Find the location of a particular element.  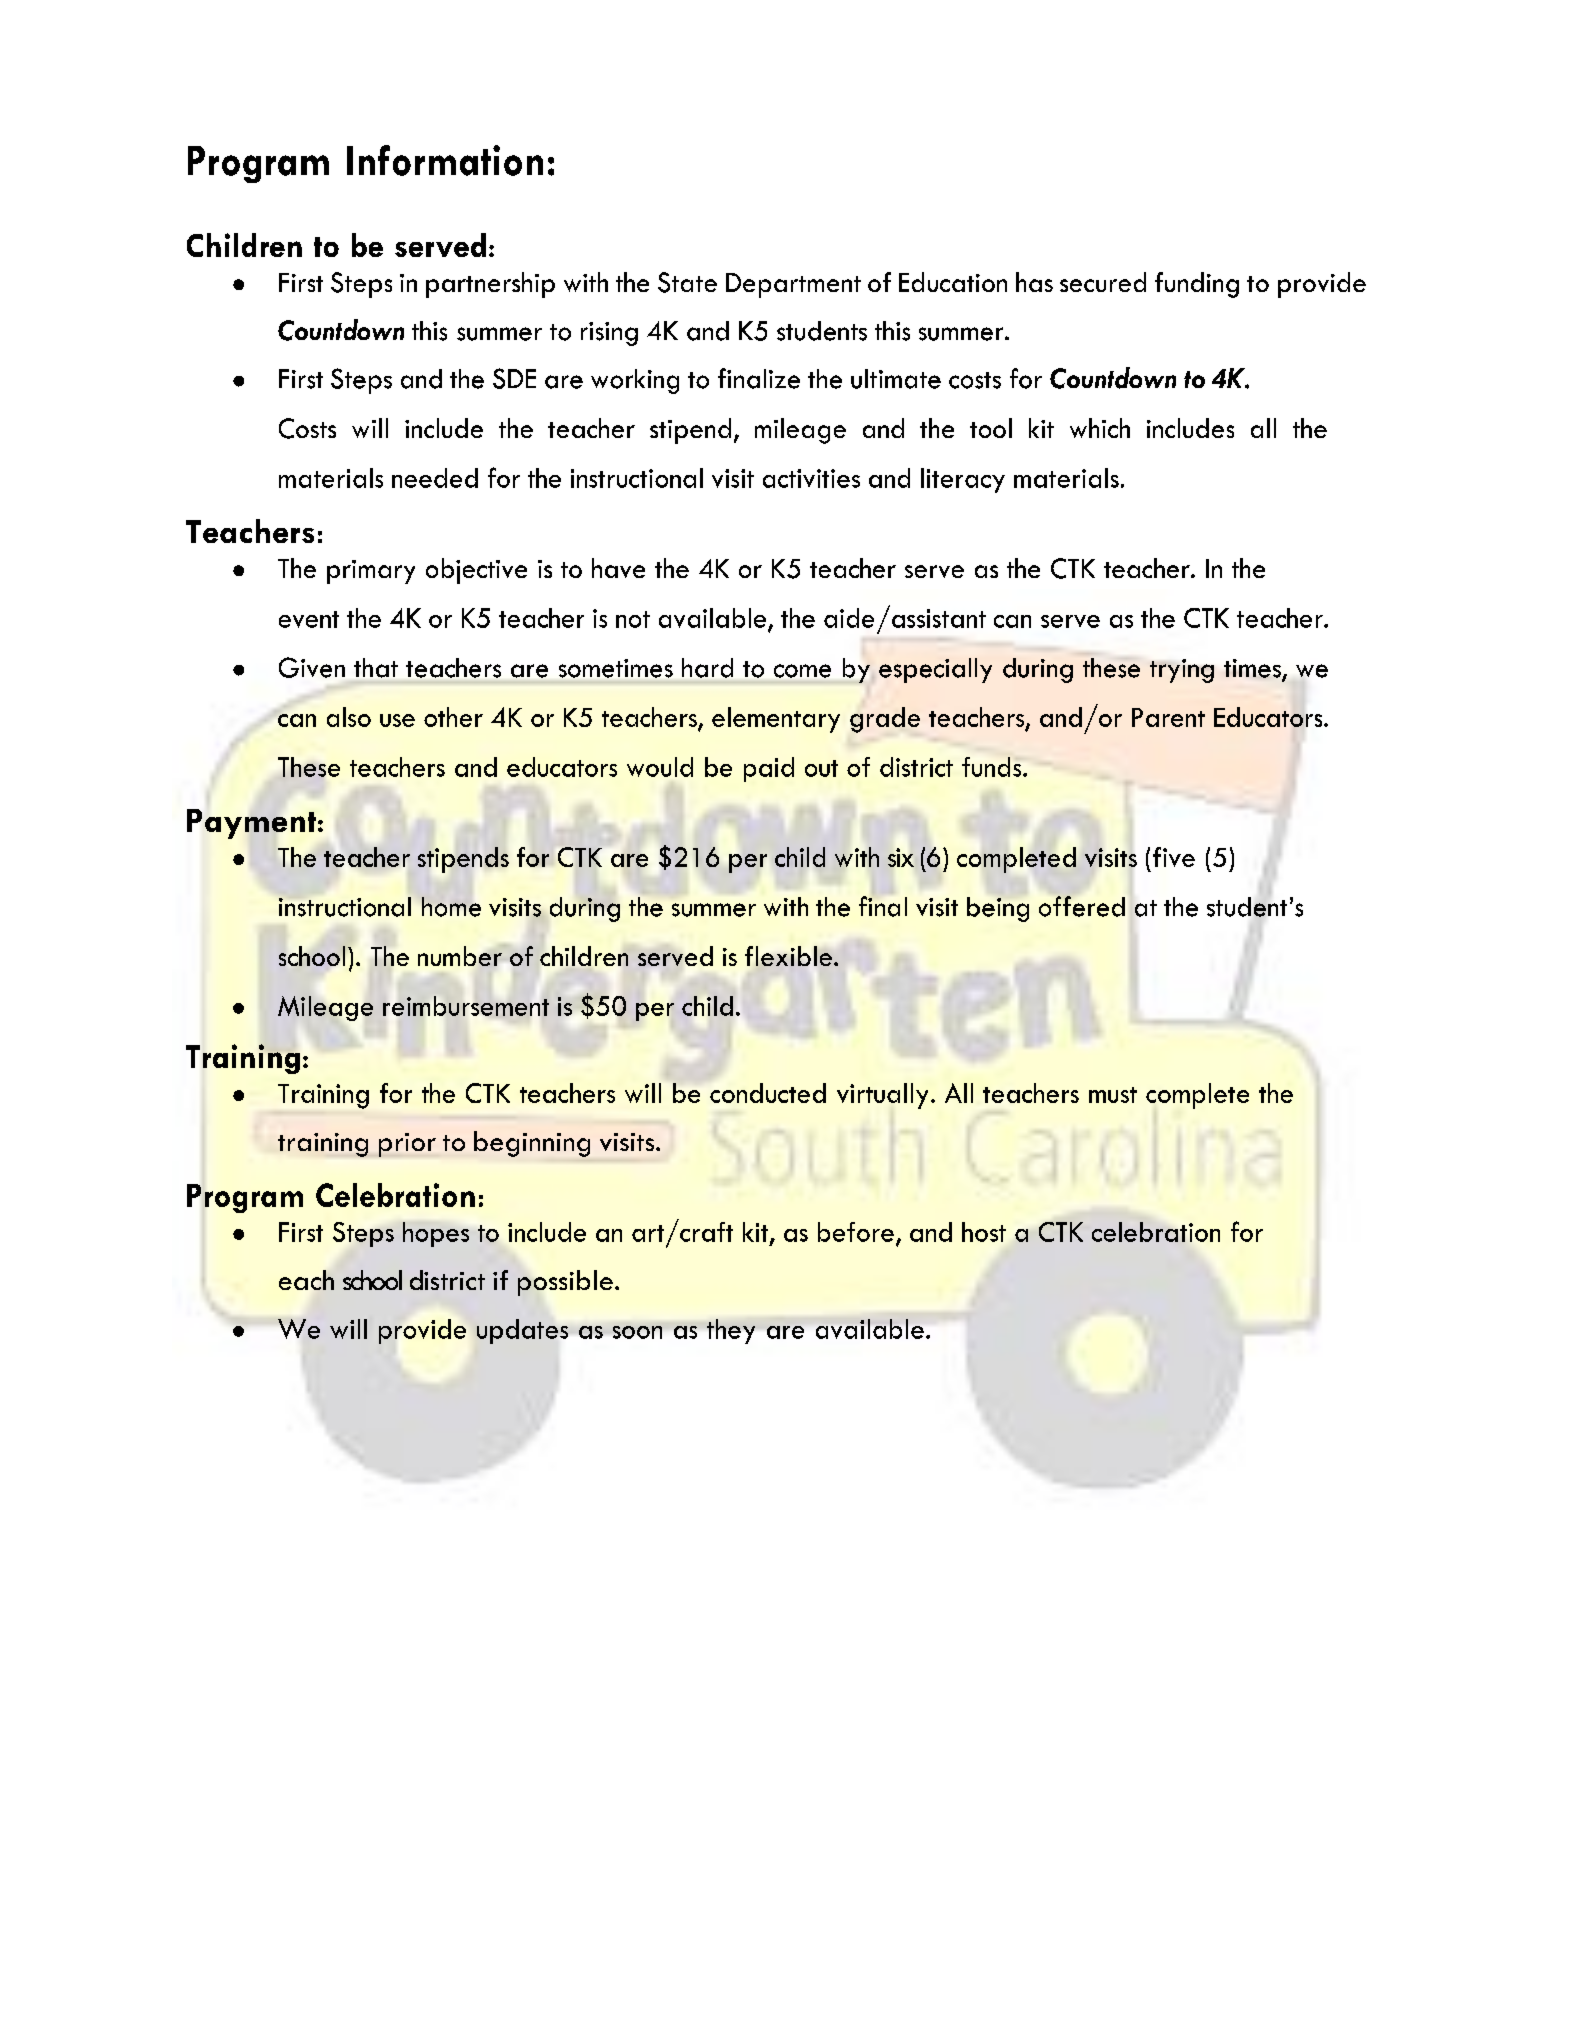

Parent is located at coordinates (1168, 717).
